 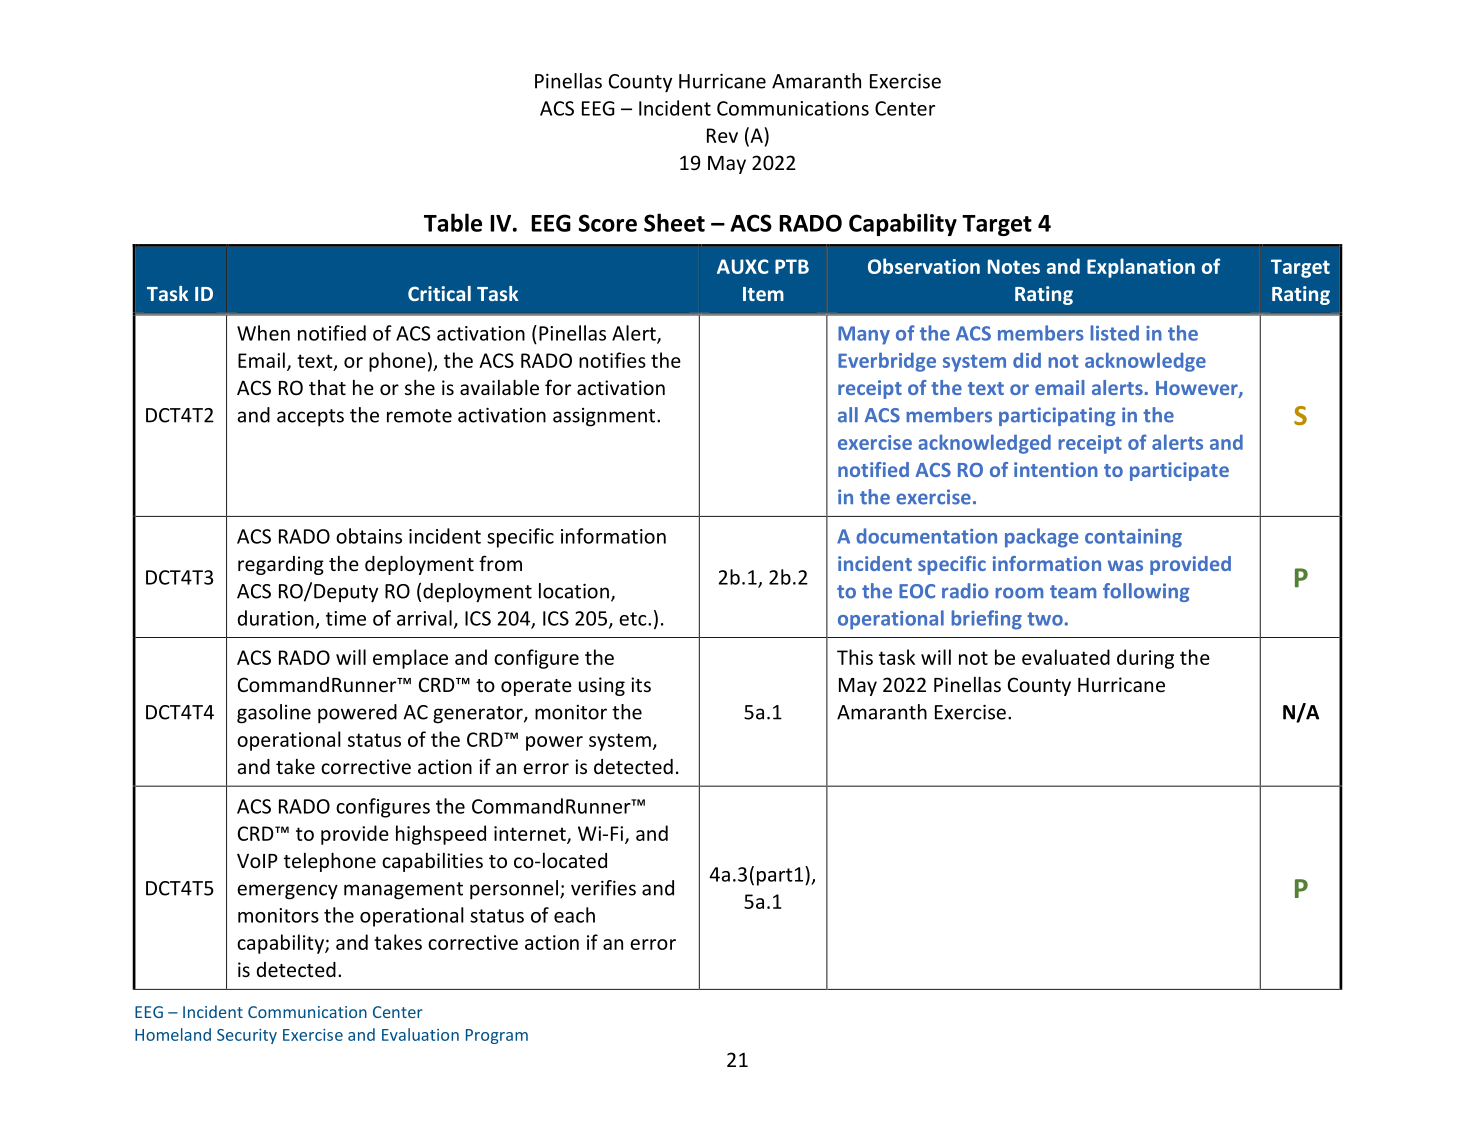 What do you see at coordinates (247, 1036) in the page?
I see `Security` at bounding box center [247, 1036].
